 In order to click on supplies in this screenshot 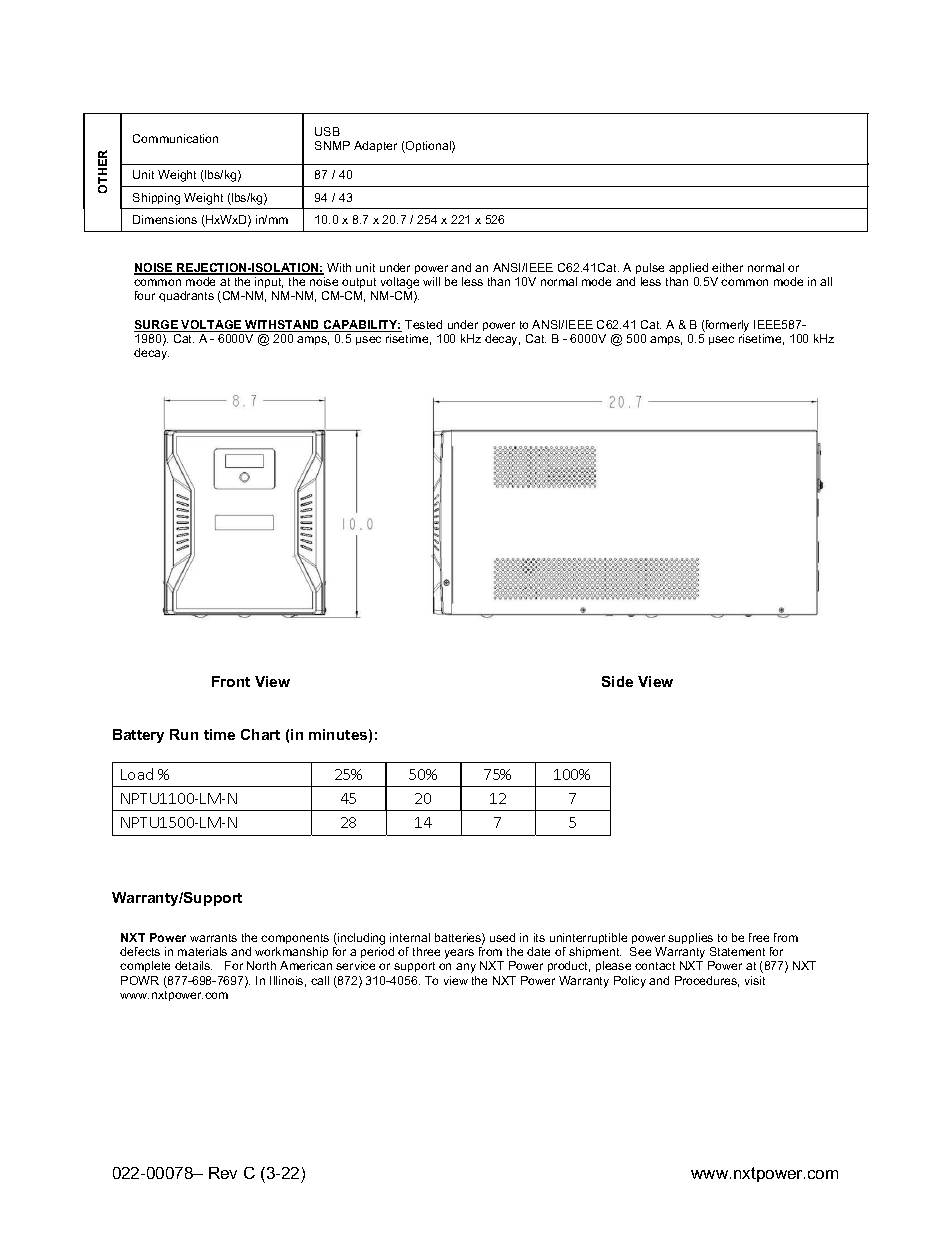, I will do `click(690, 938)`.
